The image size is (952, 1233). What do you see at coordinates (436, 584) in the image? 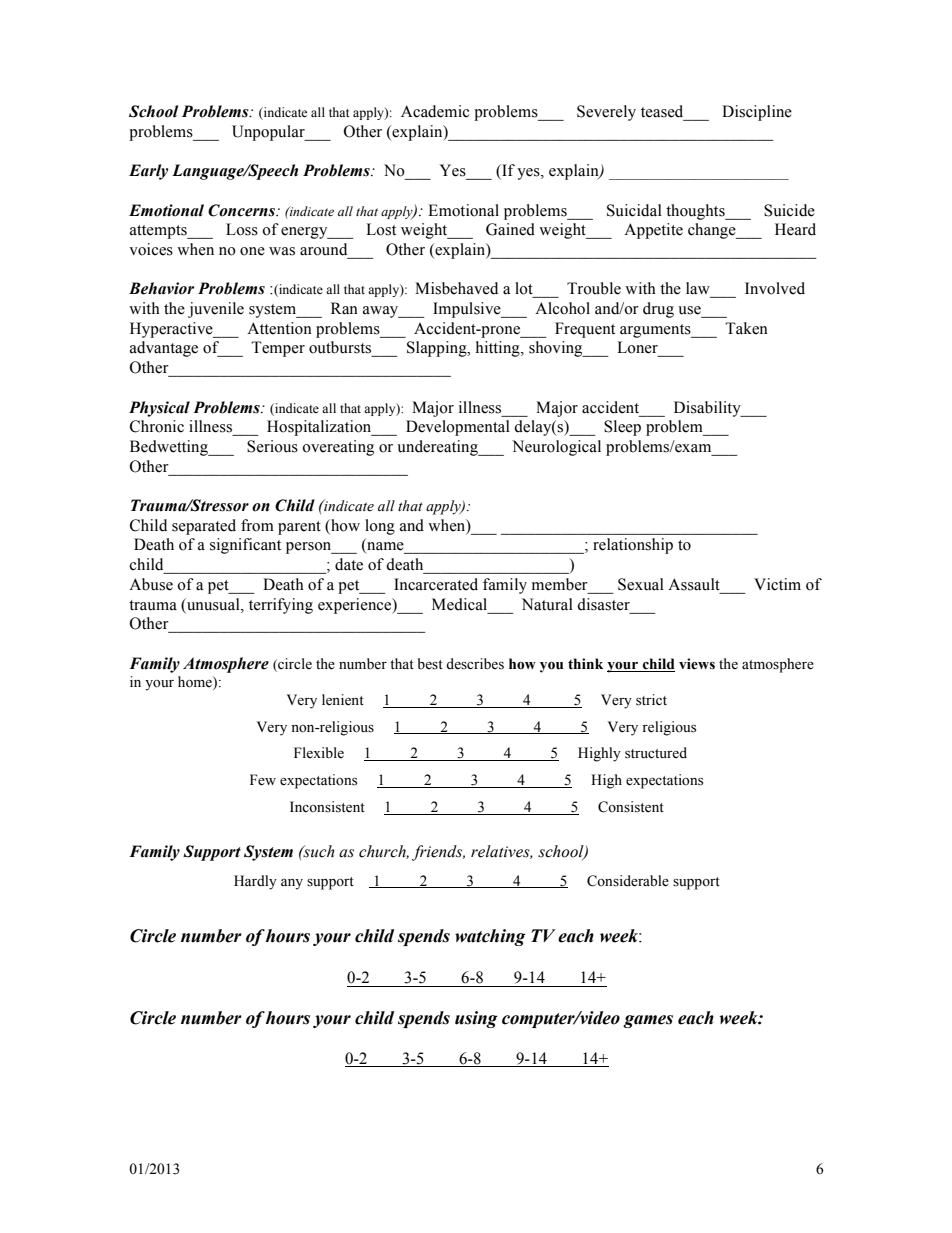
I see `Incarcerated` at bounding box center [436, 584].
